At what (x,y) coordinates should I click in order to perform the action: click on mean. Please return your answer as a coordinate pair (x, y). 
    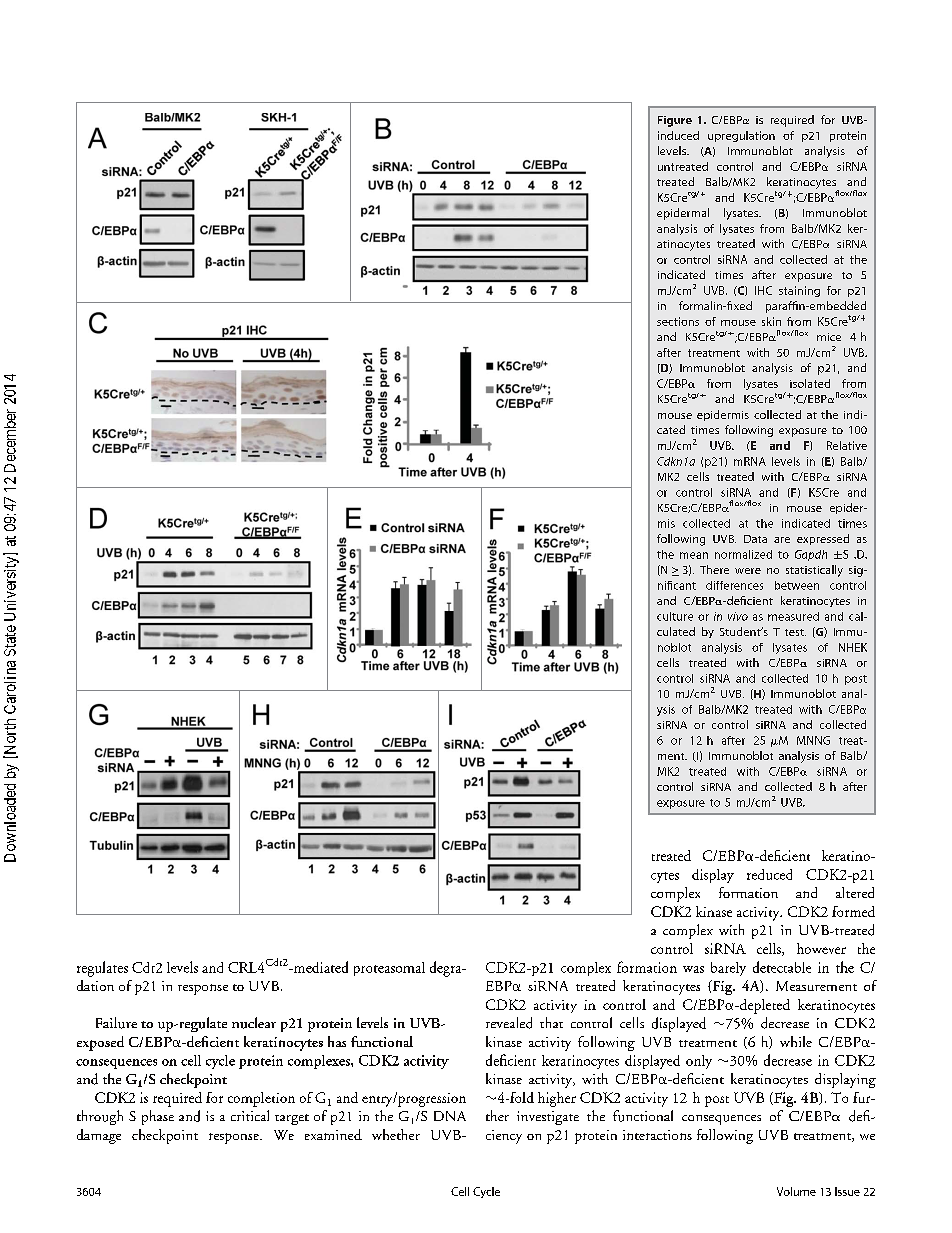
    Looking at the image, I should click on (694, 555).
